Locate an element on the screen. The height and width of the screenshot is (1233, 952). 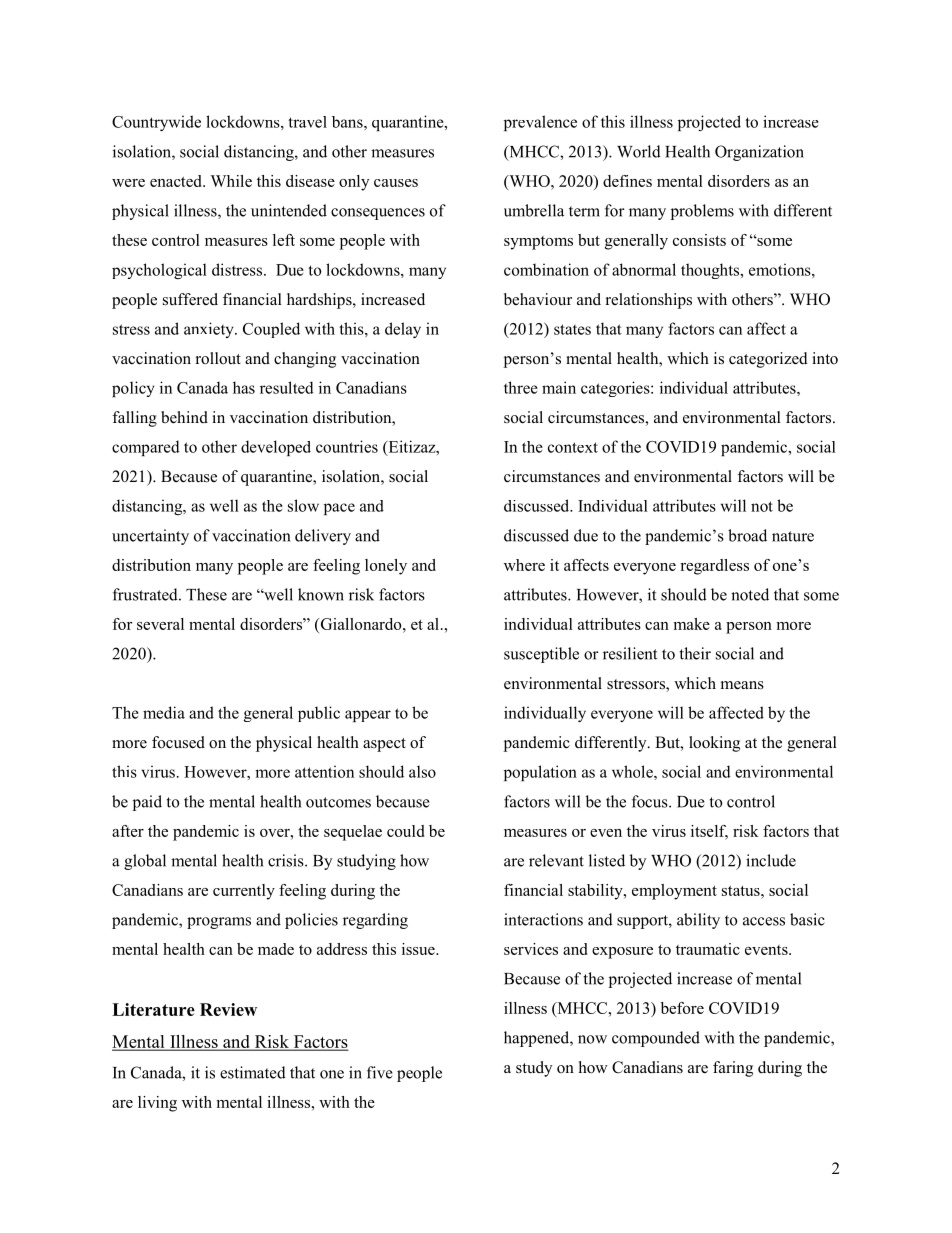
behind is located at coordinates (184, 417).
